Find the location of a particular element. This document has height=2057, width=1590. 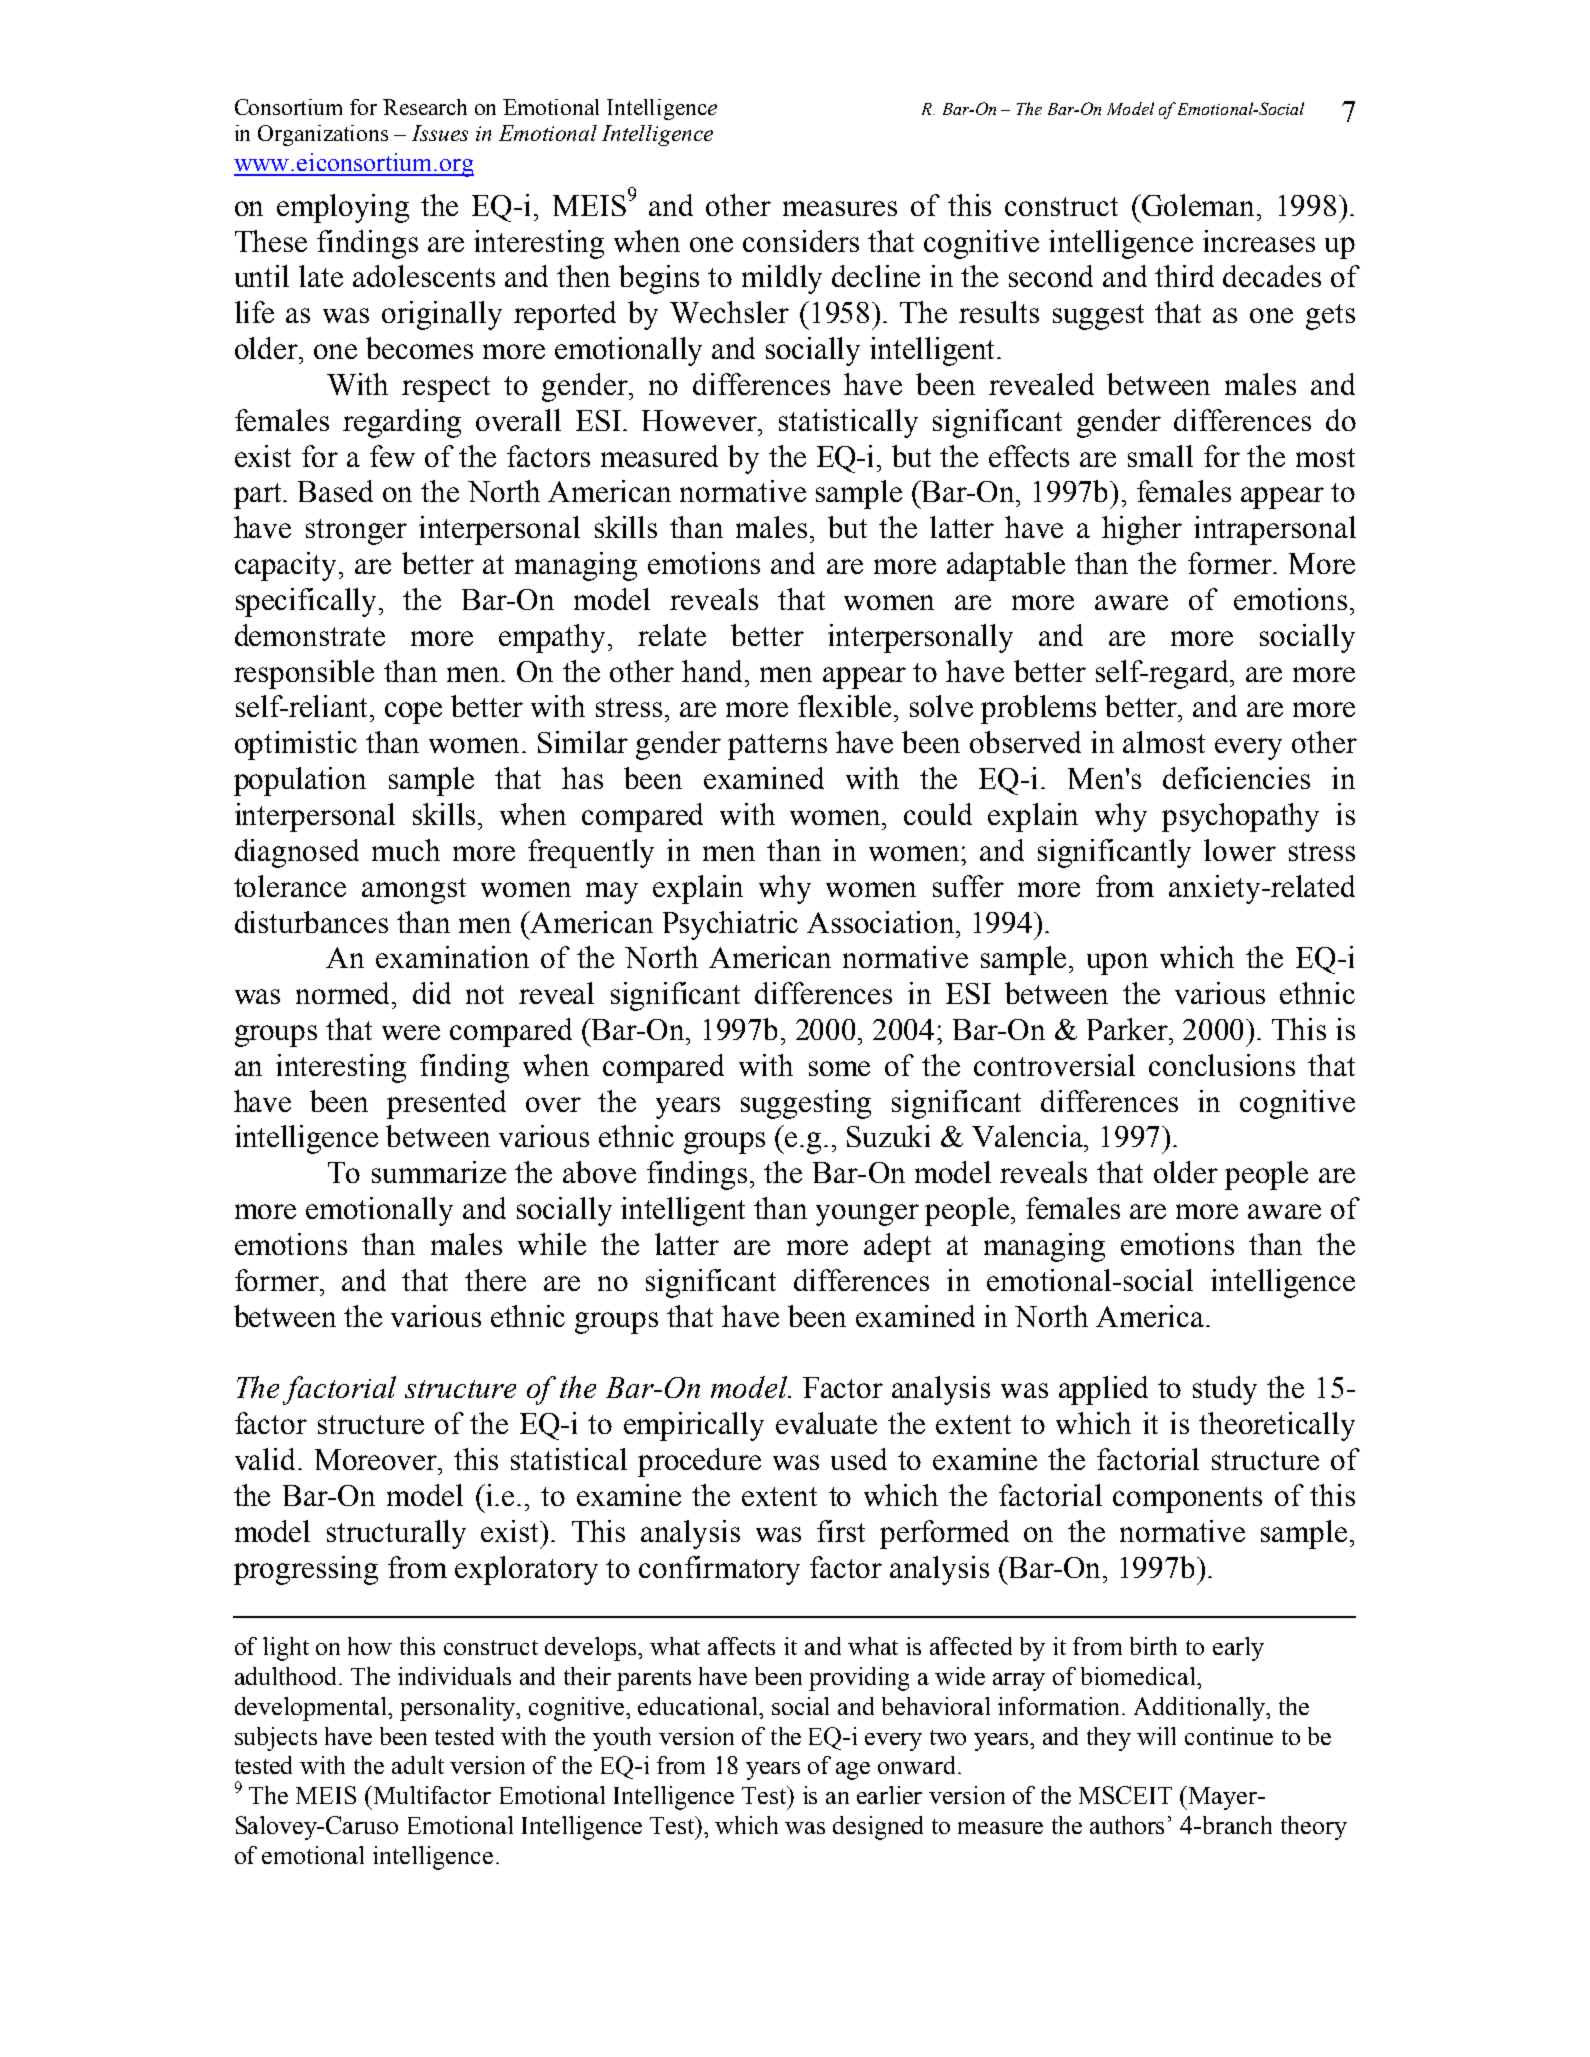

upon is located at coordinates (1117, 964).
